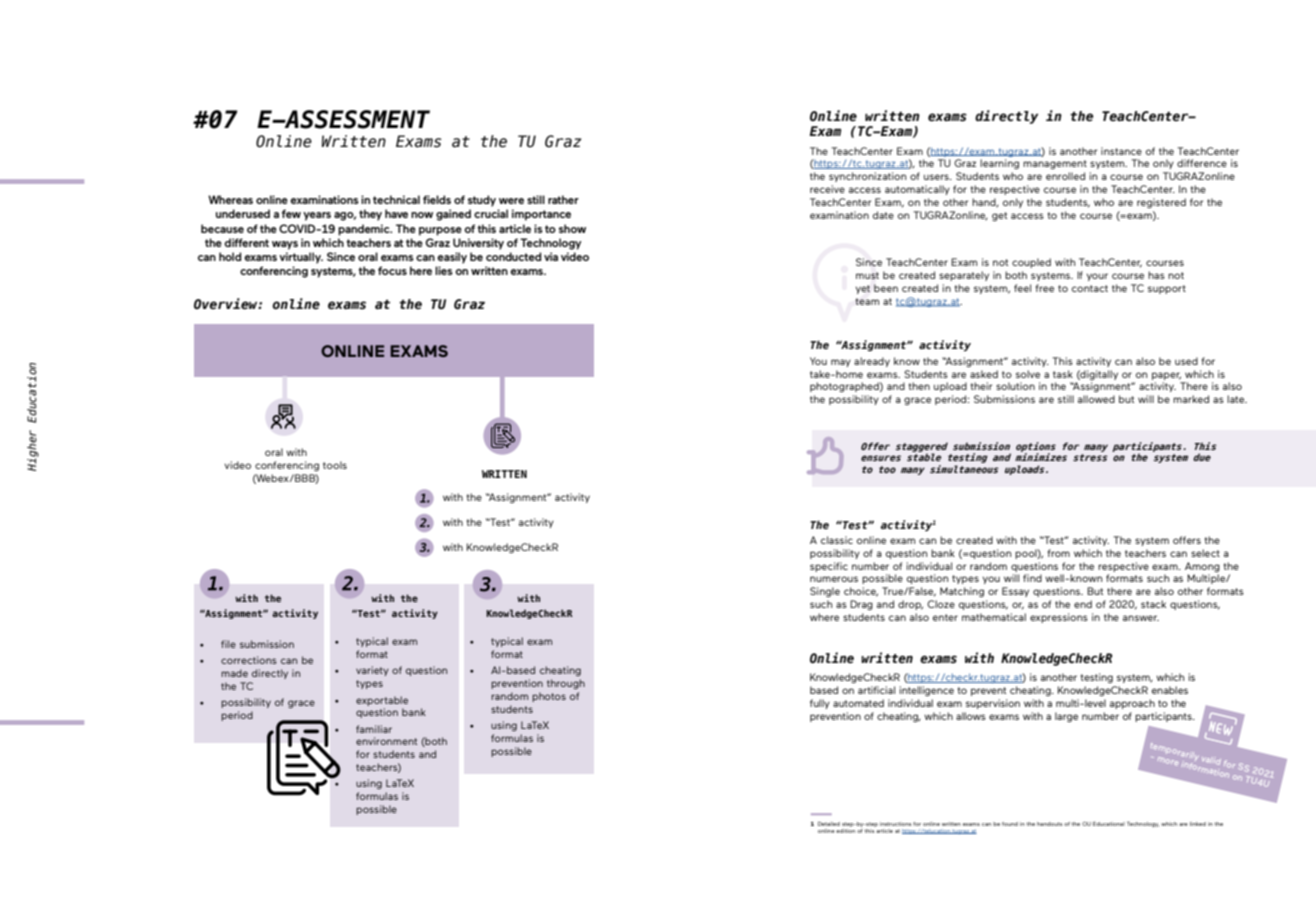 This screenshot has width=1316, height=904. What do you see at coordinates (829, 567) in the screenshot?
I see `specific` at bounding box center [829, 567].
